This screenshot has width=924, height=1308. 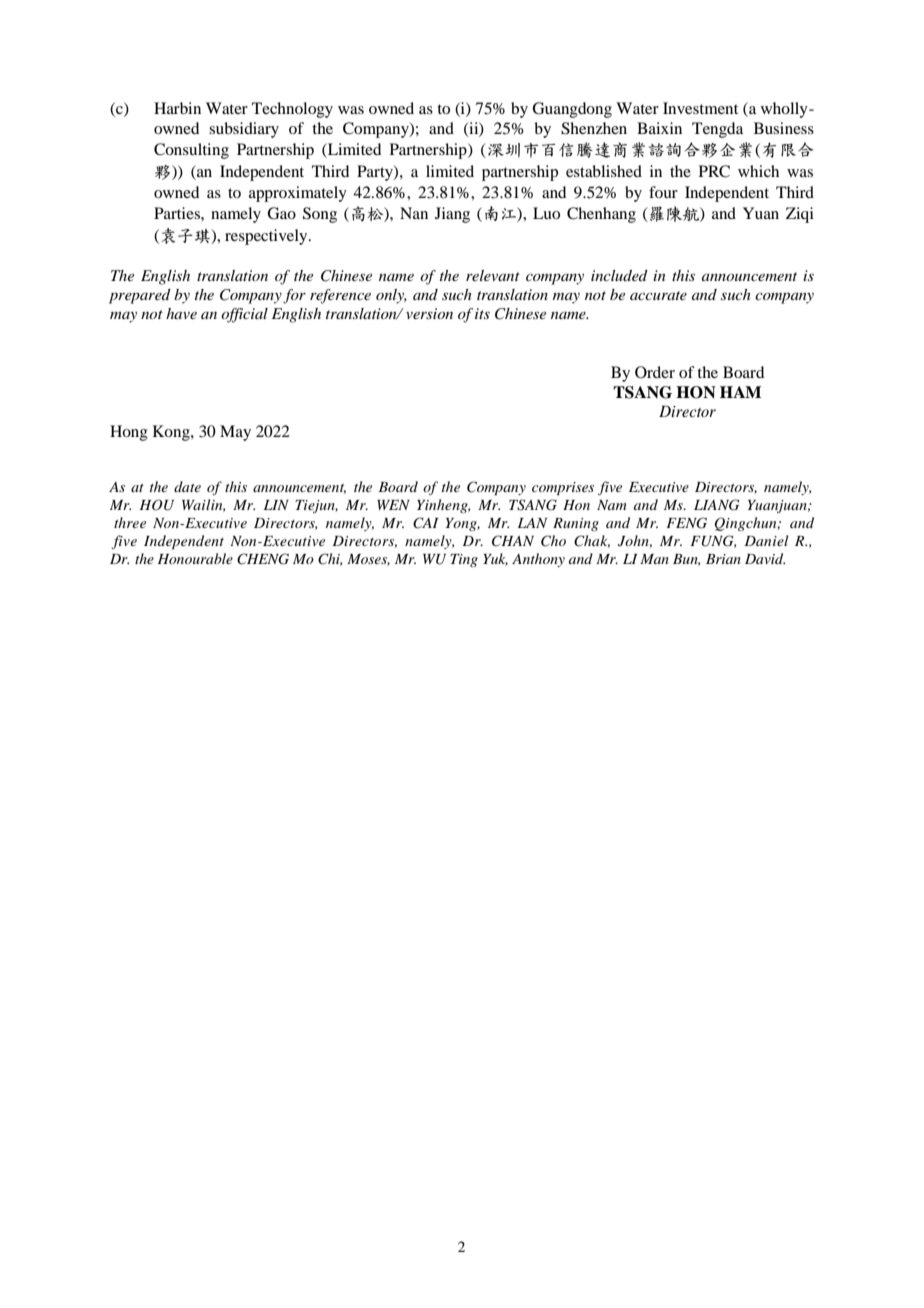 What do you see at coordinates (172, 433) in the screenshot?
I see `Kong` at bounding box center [172, 433].
